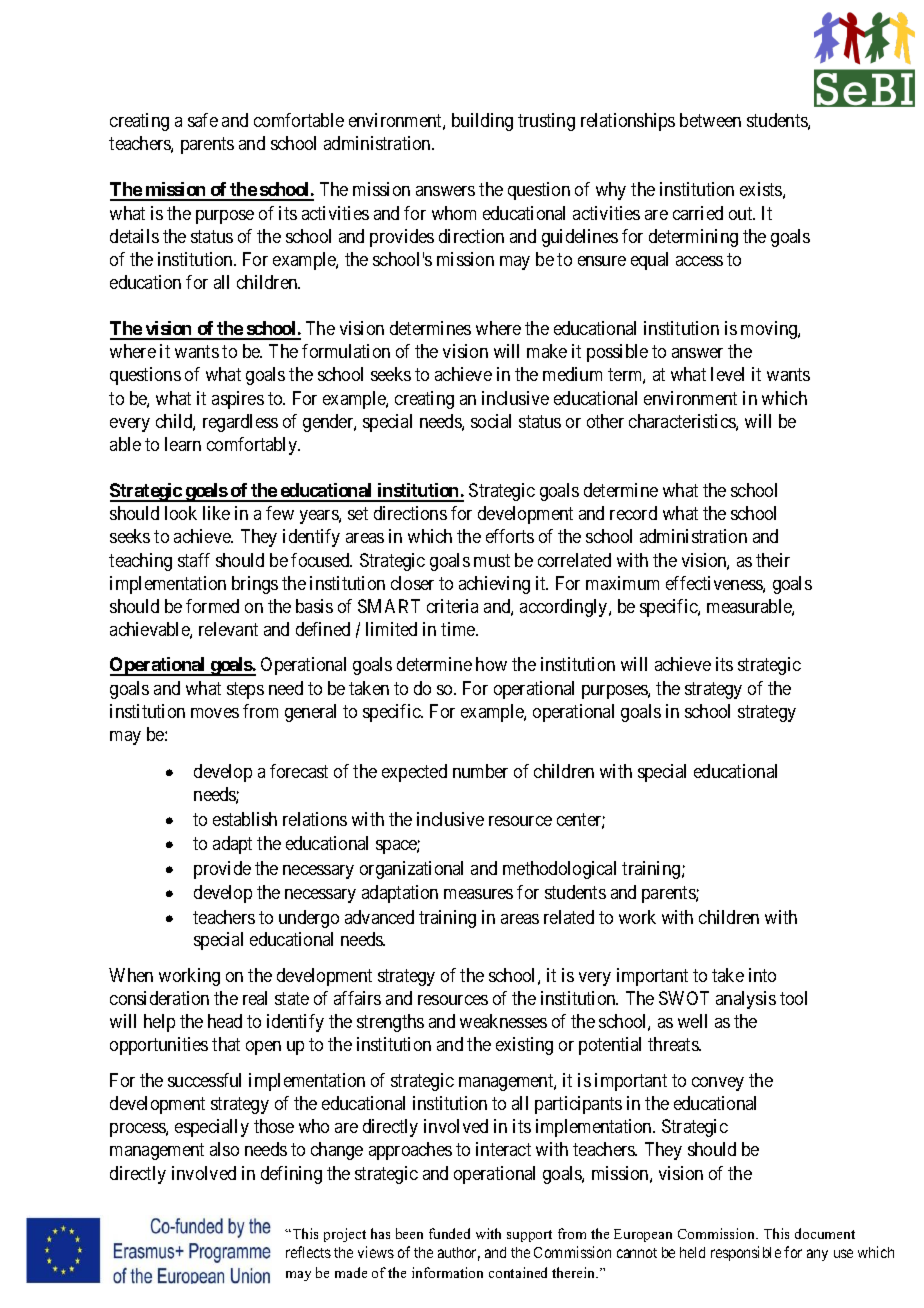 This page has width=924, height=1308. What do you see at coordinates (710, 120) in the page?
I see `between` at bounding box center [710, 120].
